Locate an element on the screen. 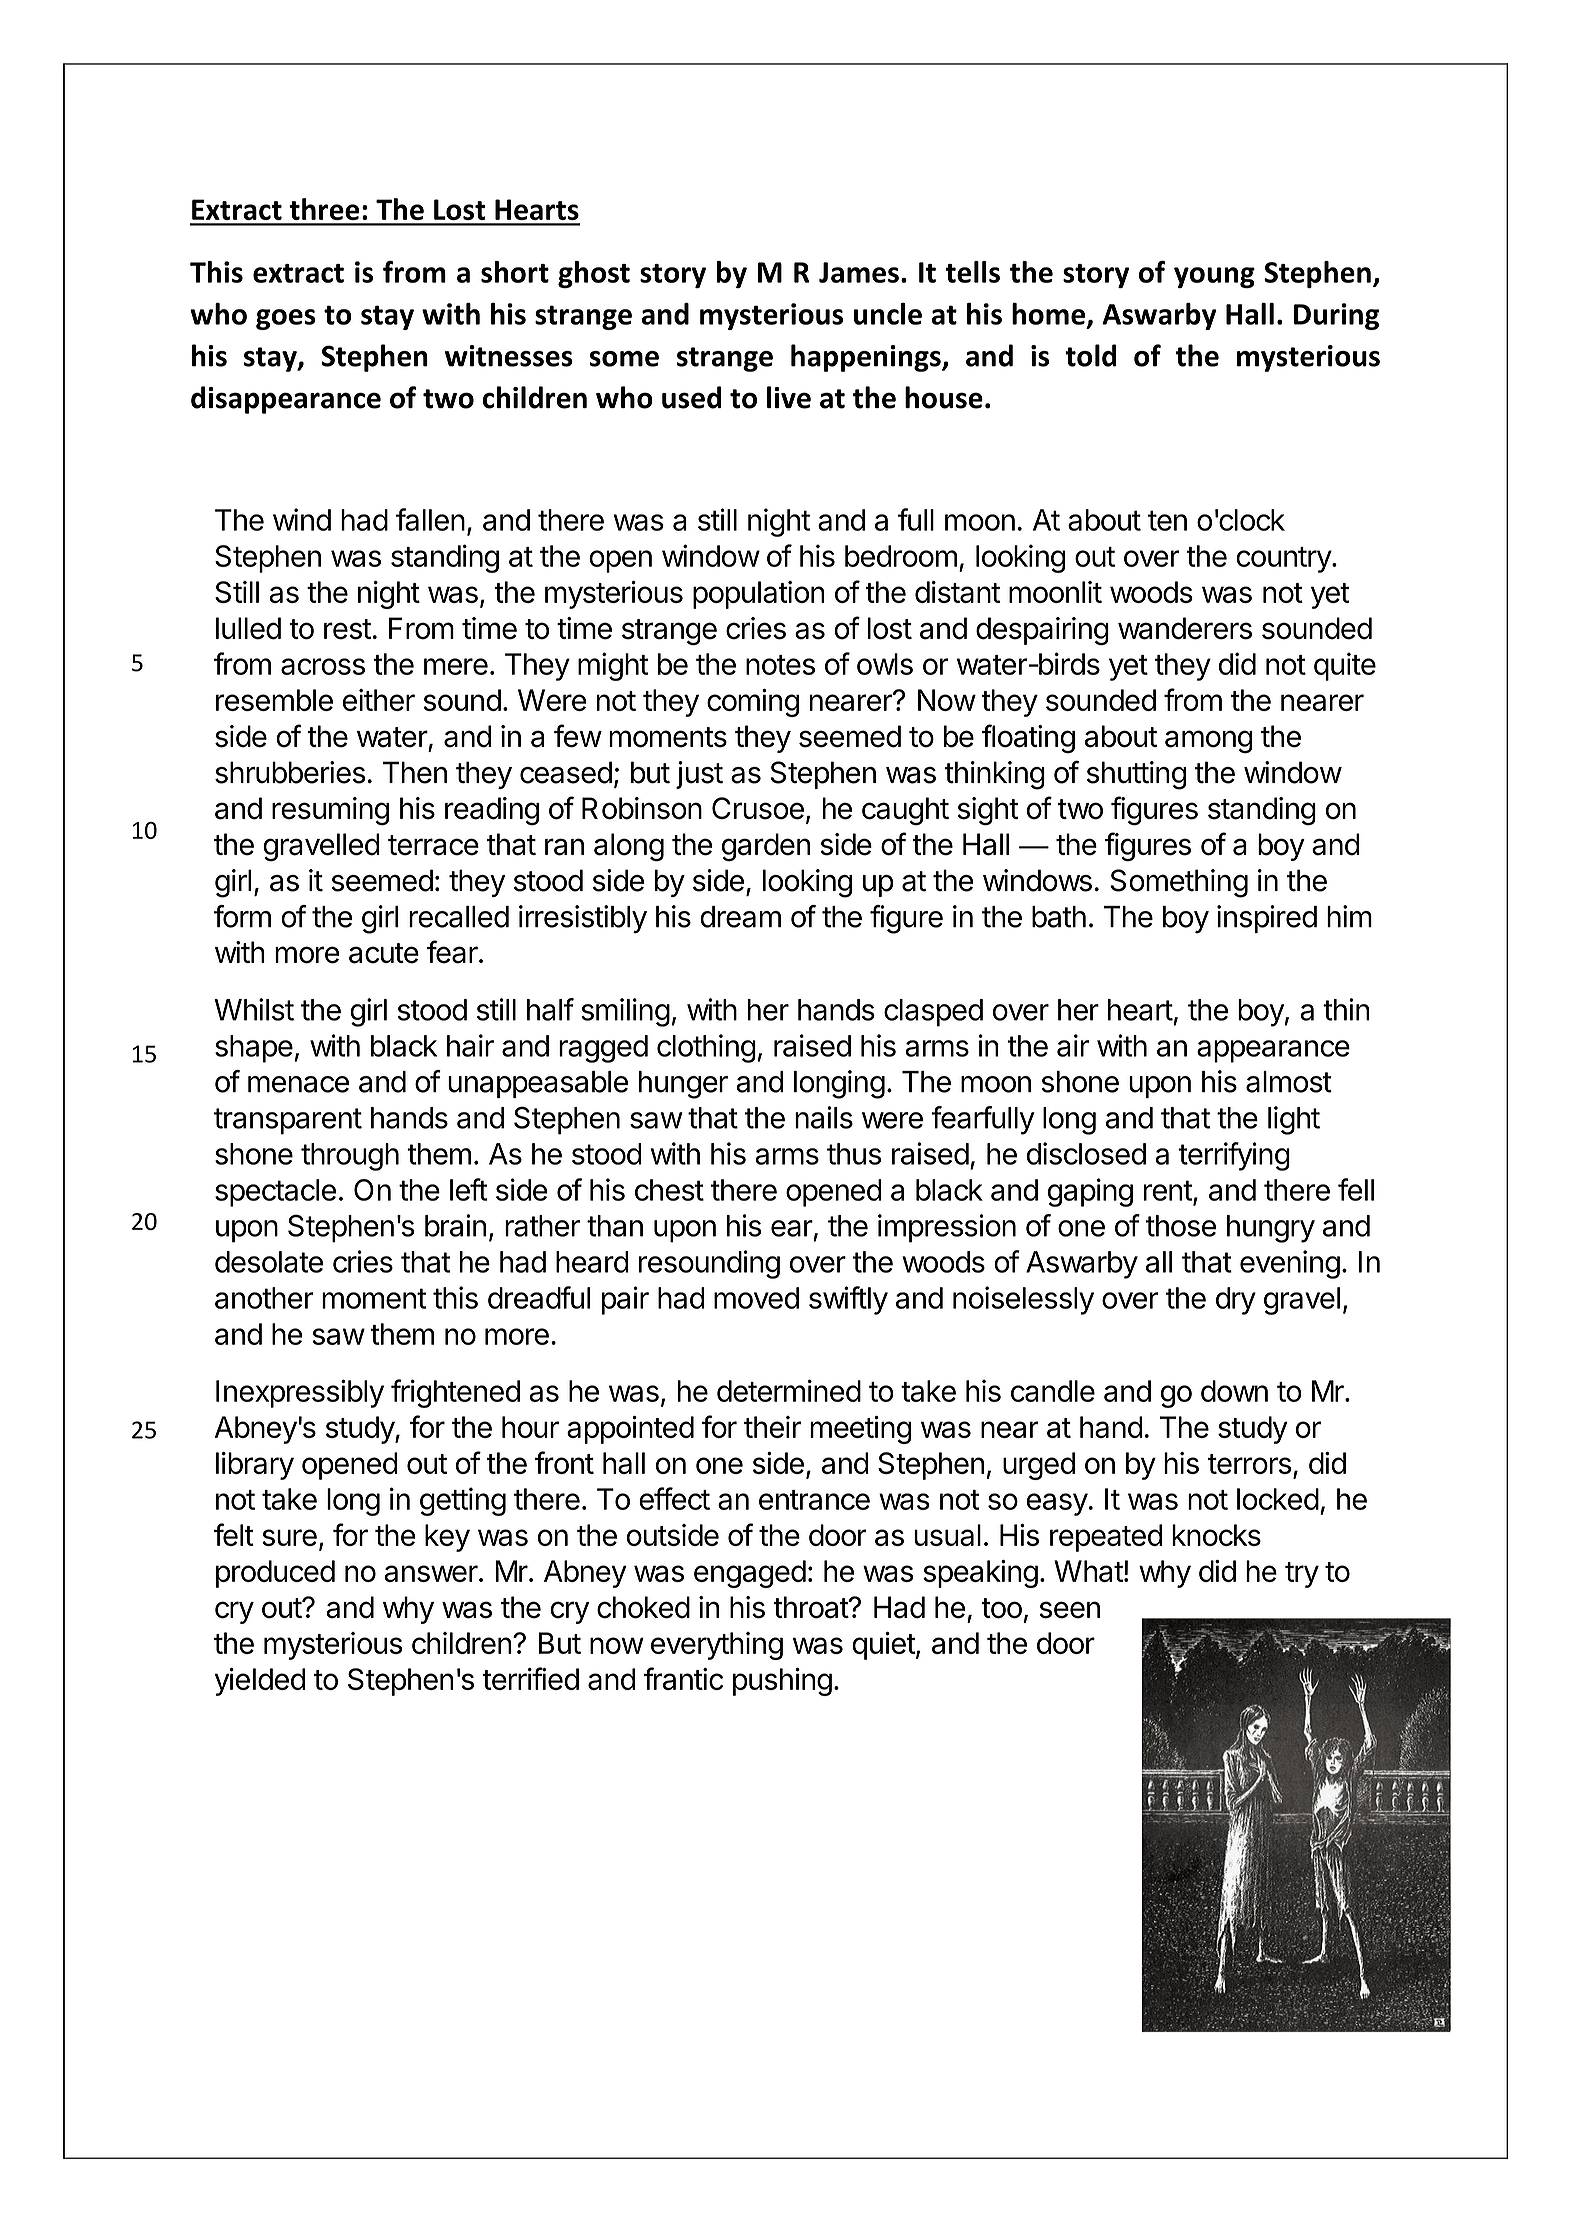  frightened is located at coordinates (455, 1393).
